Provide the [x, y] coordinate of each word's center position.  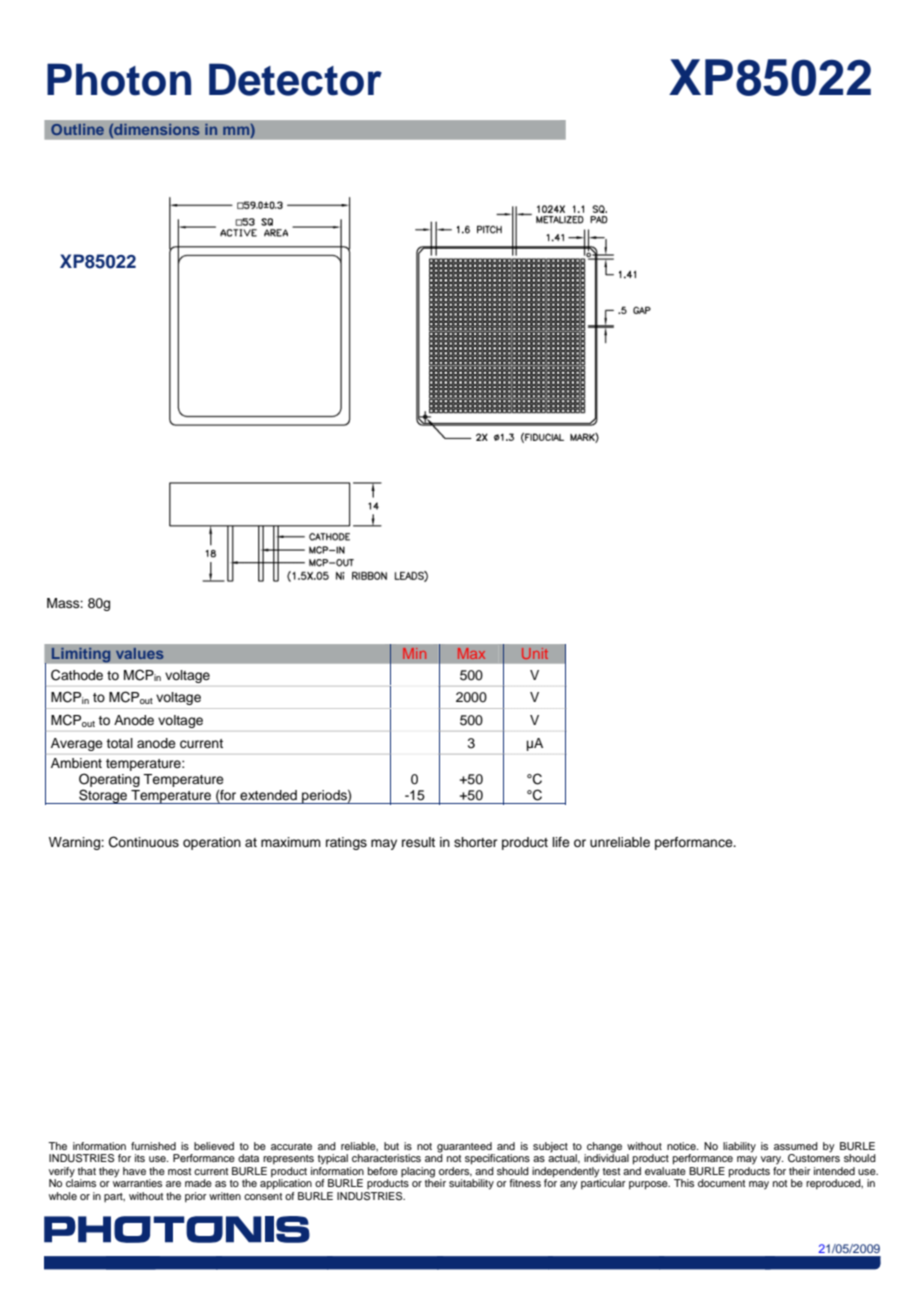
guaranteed [465, 1148]
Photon [119, 79]
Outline [77, 129]
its [140, 1158]
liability [739, 1147]
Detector [295, 79]
